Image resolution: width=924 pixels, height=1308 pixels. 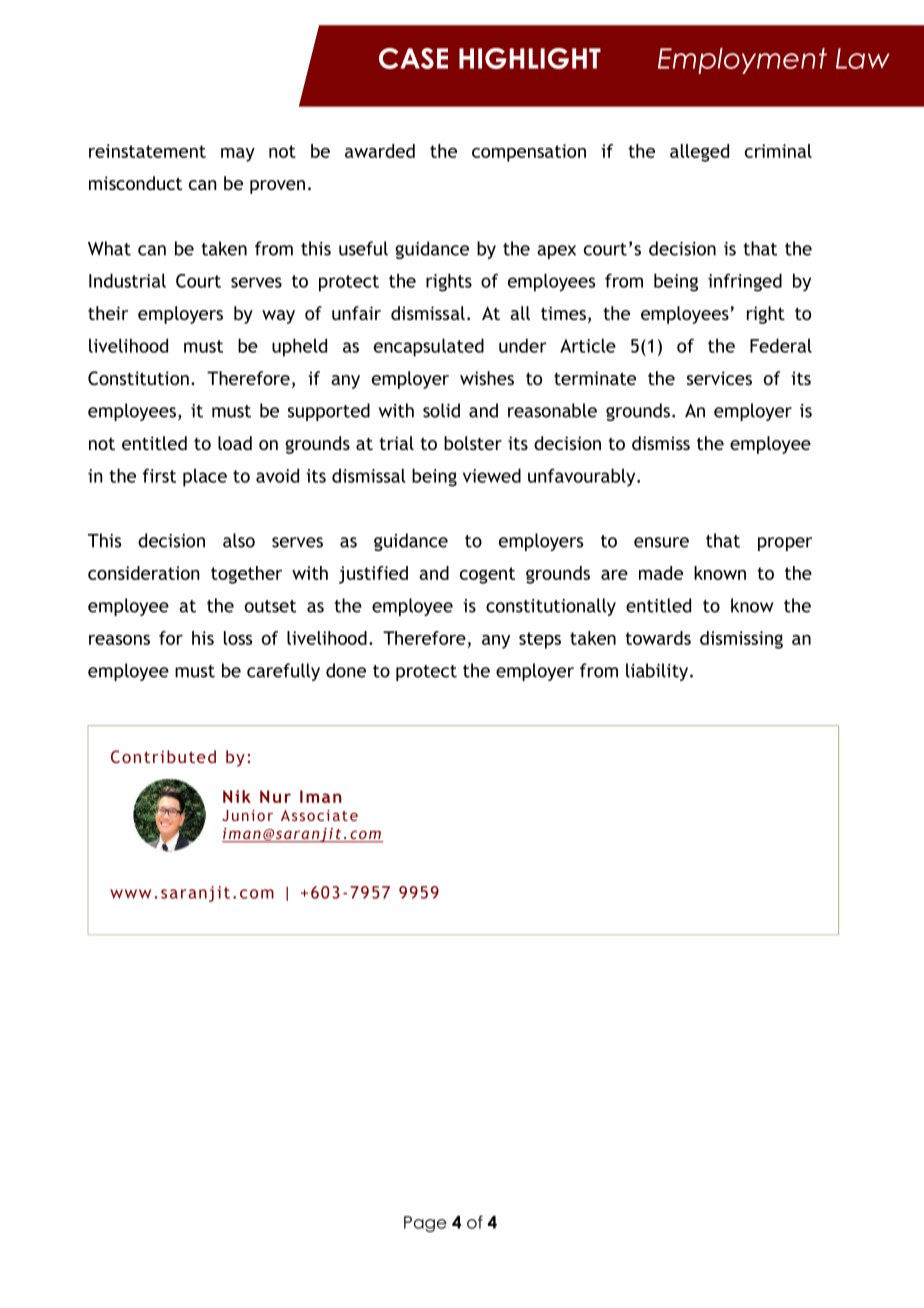 I want to click on may, so click(x=238, y=155).
